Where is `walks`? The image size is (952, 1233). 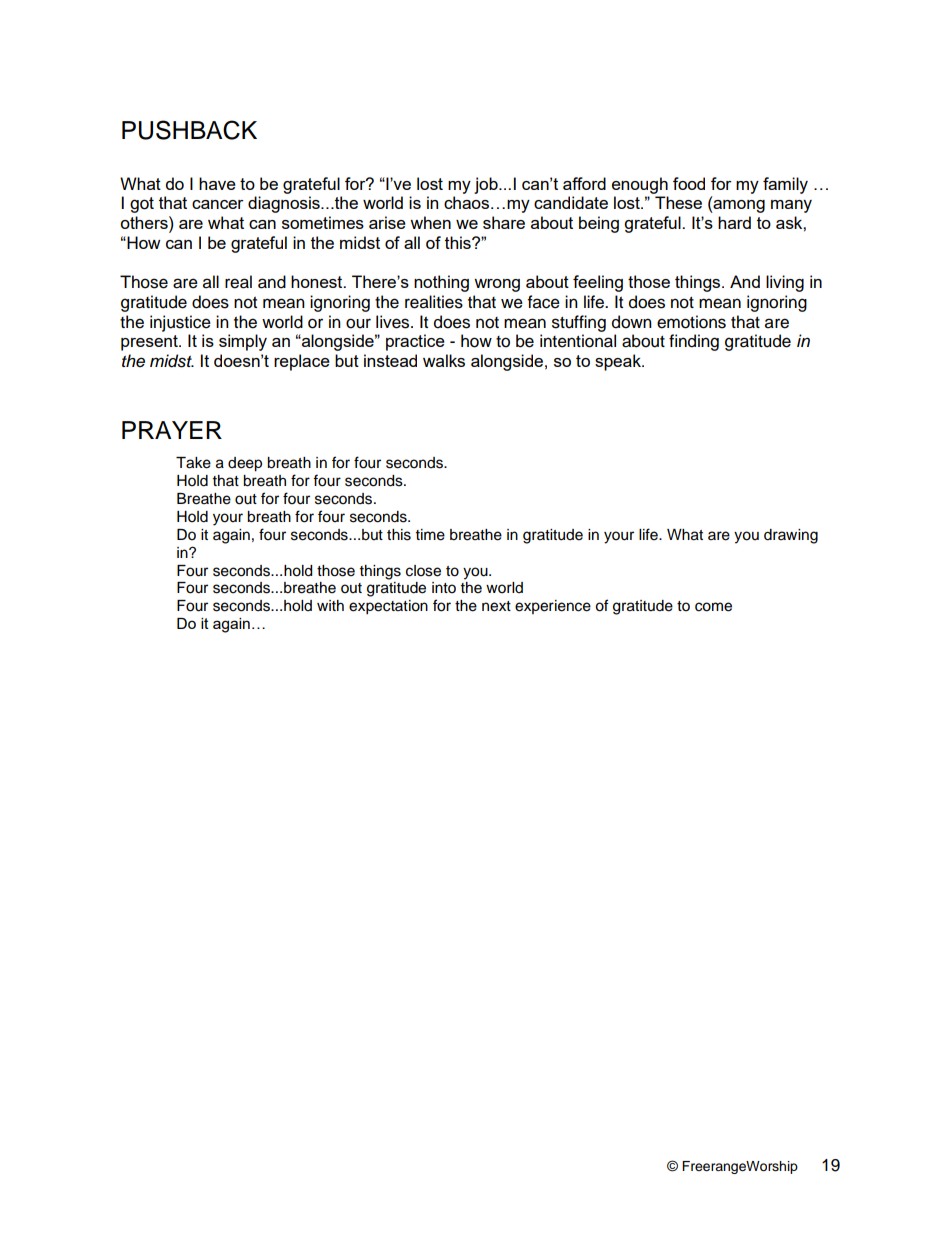 walks is located at coordinates (444, 360).
